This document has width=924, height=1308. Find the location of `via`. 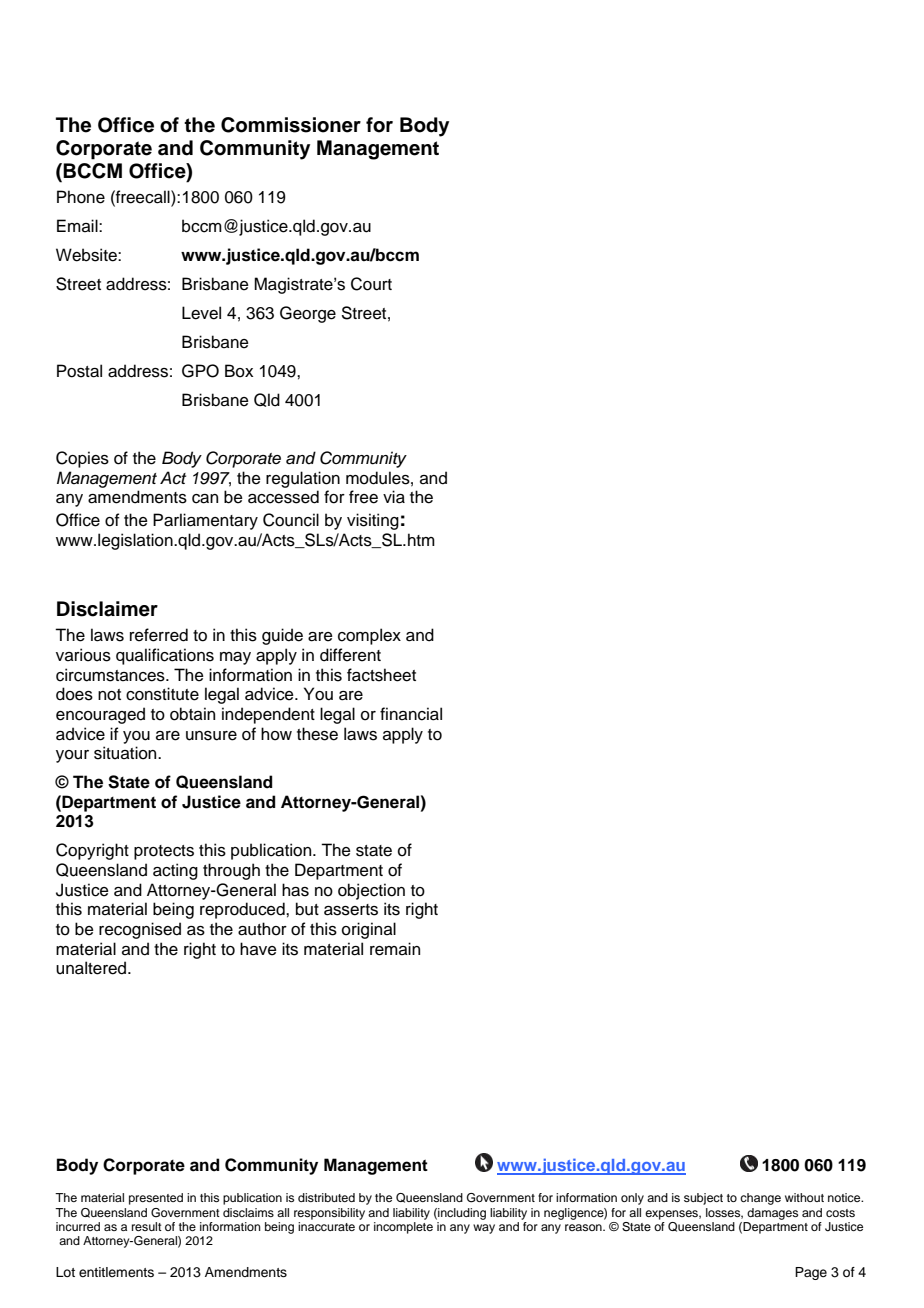

via is located at coordinates (394, 497).
